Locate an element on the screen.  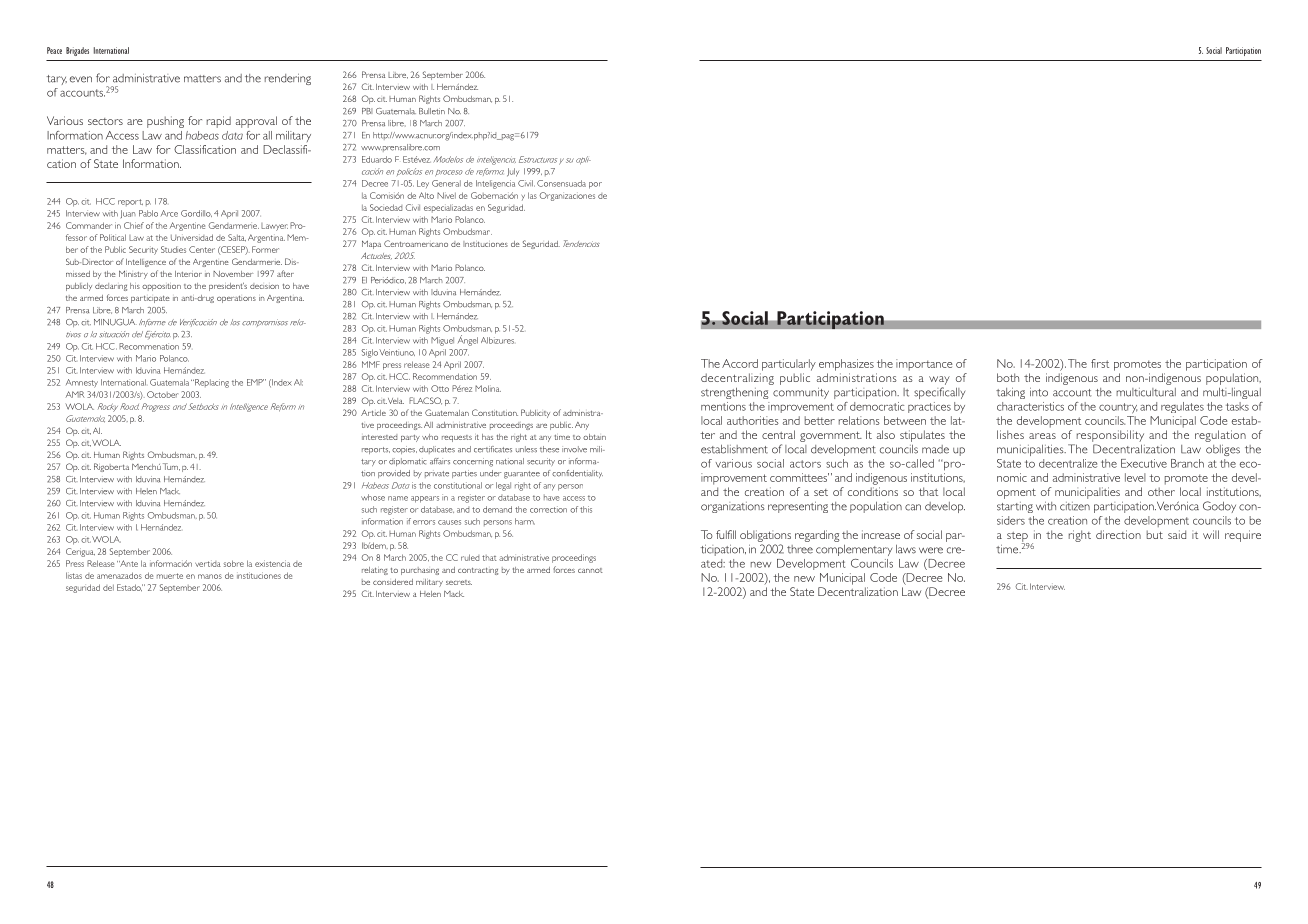
October is located at coordinates (162, 394).
